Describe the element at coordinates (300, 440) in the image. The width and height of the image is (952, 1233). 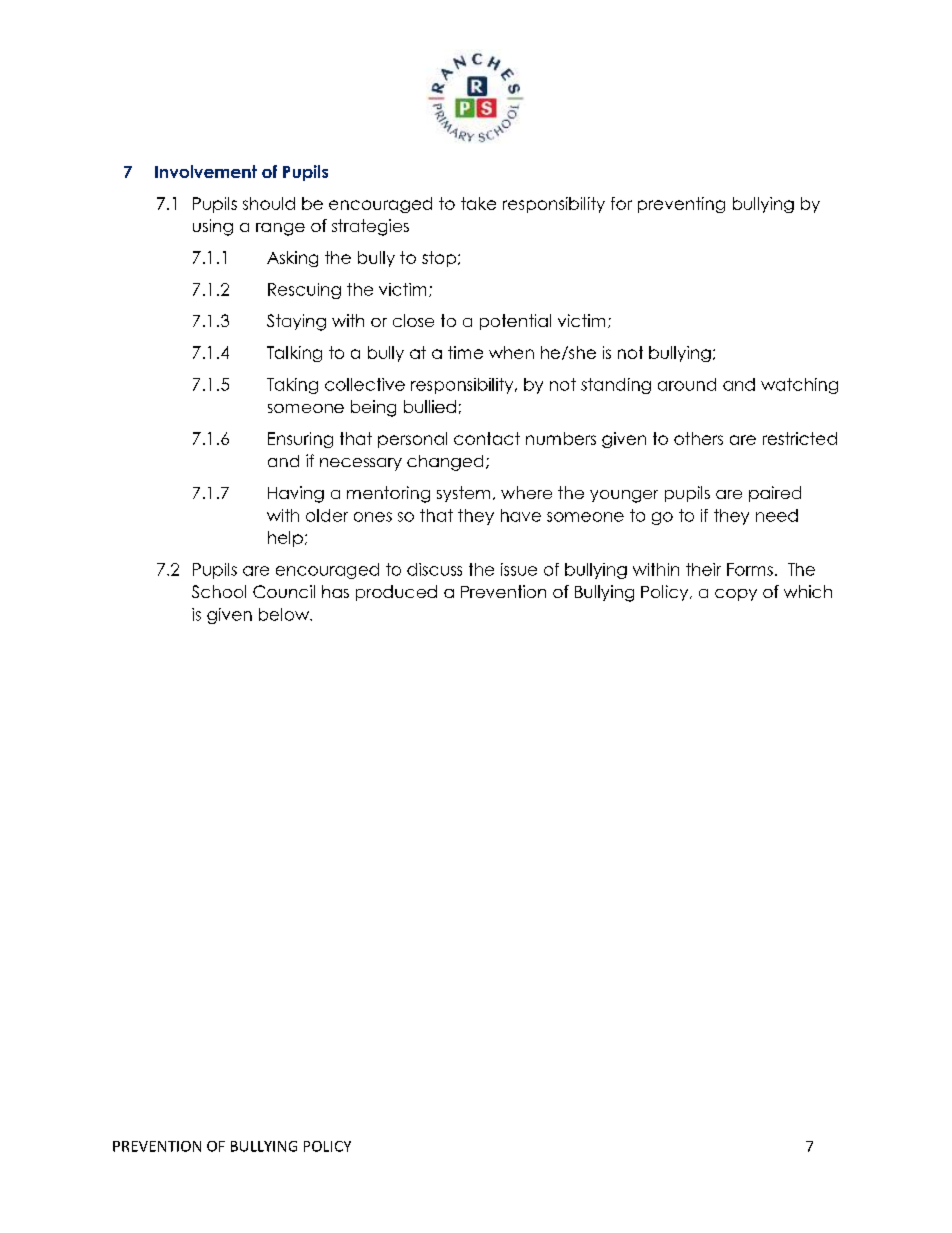
I see `Ensuring` at that location.
